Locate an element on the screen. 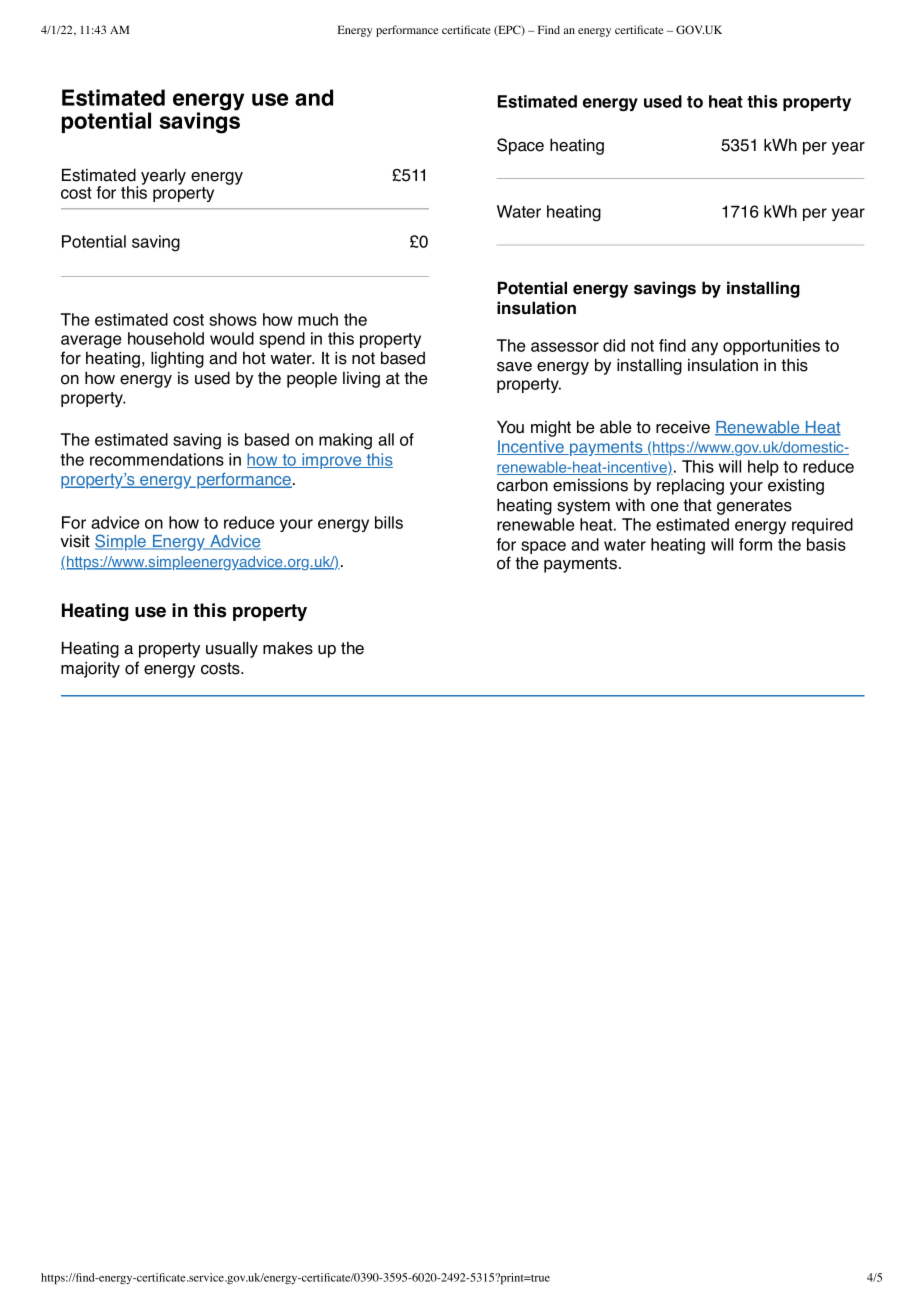  basis is located at coordinates (826, 544).
